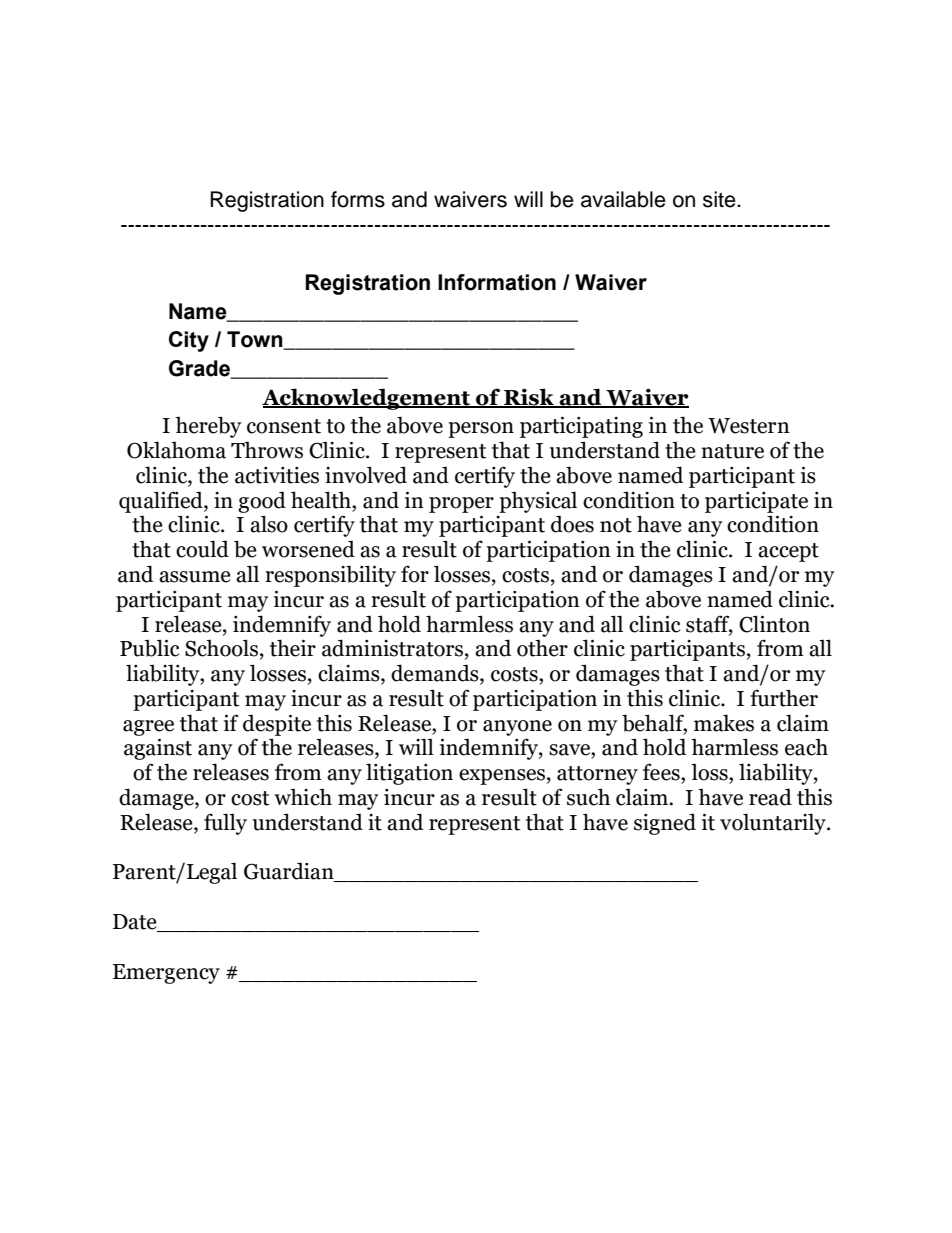 This page has width=952, height=1233. Describe the element at coordinates (262, 502) in the page. I see `good` at that location.
